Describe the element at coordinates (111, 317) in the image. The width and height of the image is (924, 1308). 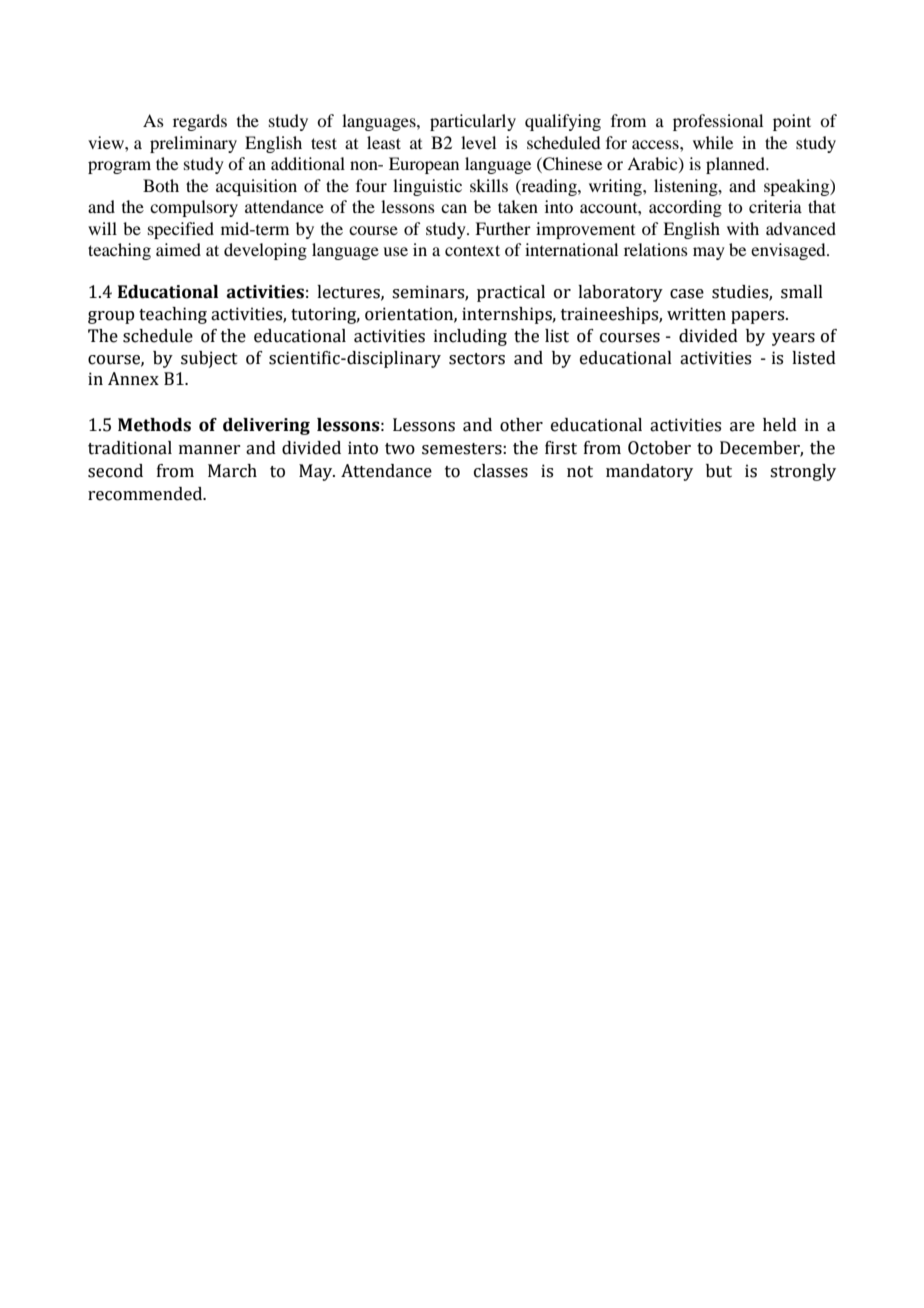
I see `group` at that location.
